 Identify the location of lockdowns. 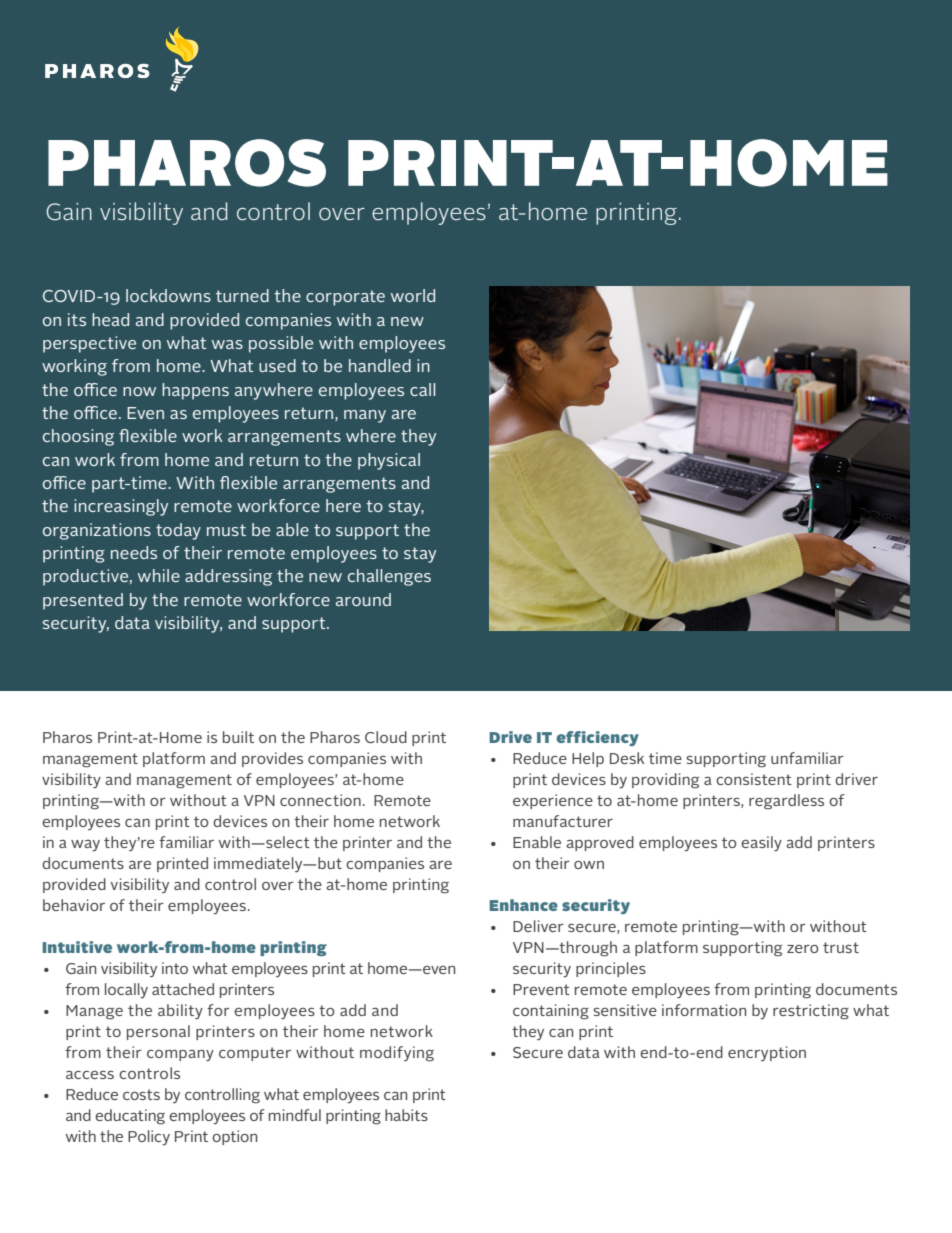
(168, 295).
